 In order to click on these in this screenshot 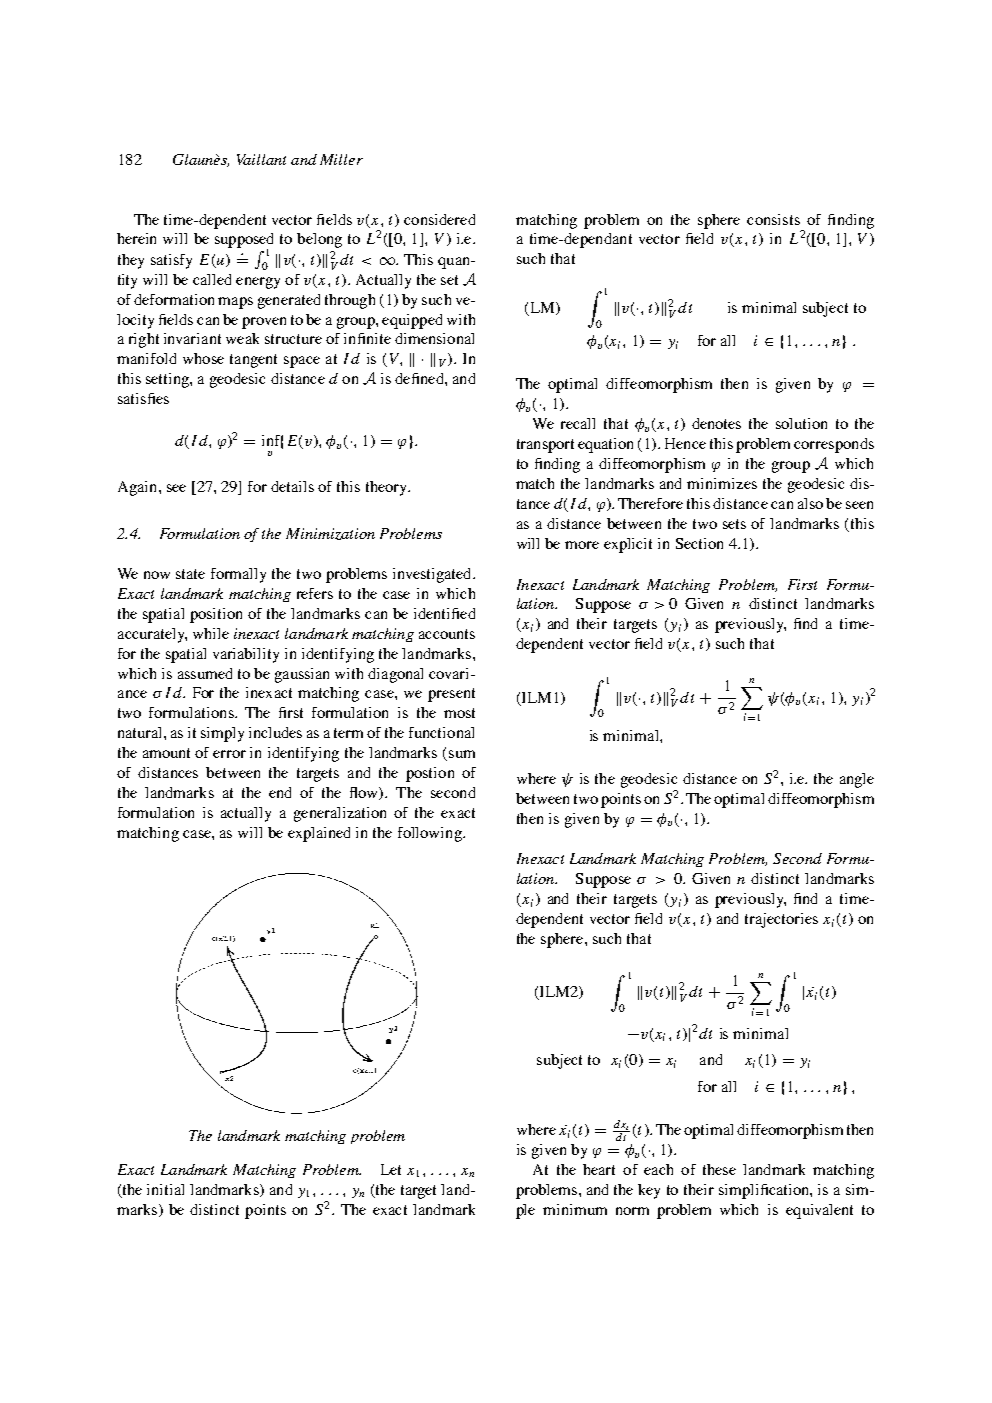, I will do `click(719, 1169)`.
